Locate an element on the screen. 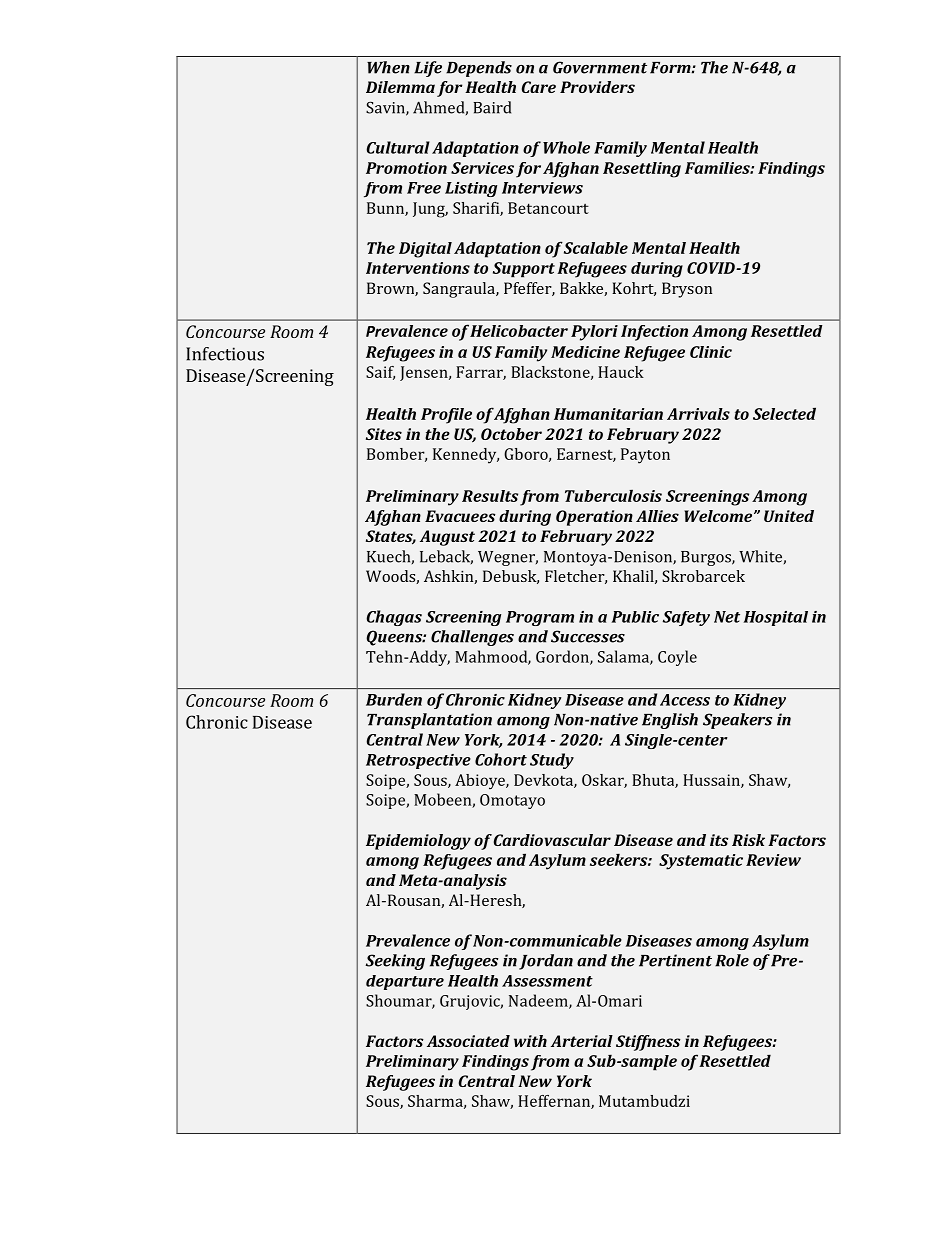  October is located at coordinates (511, 434).
